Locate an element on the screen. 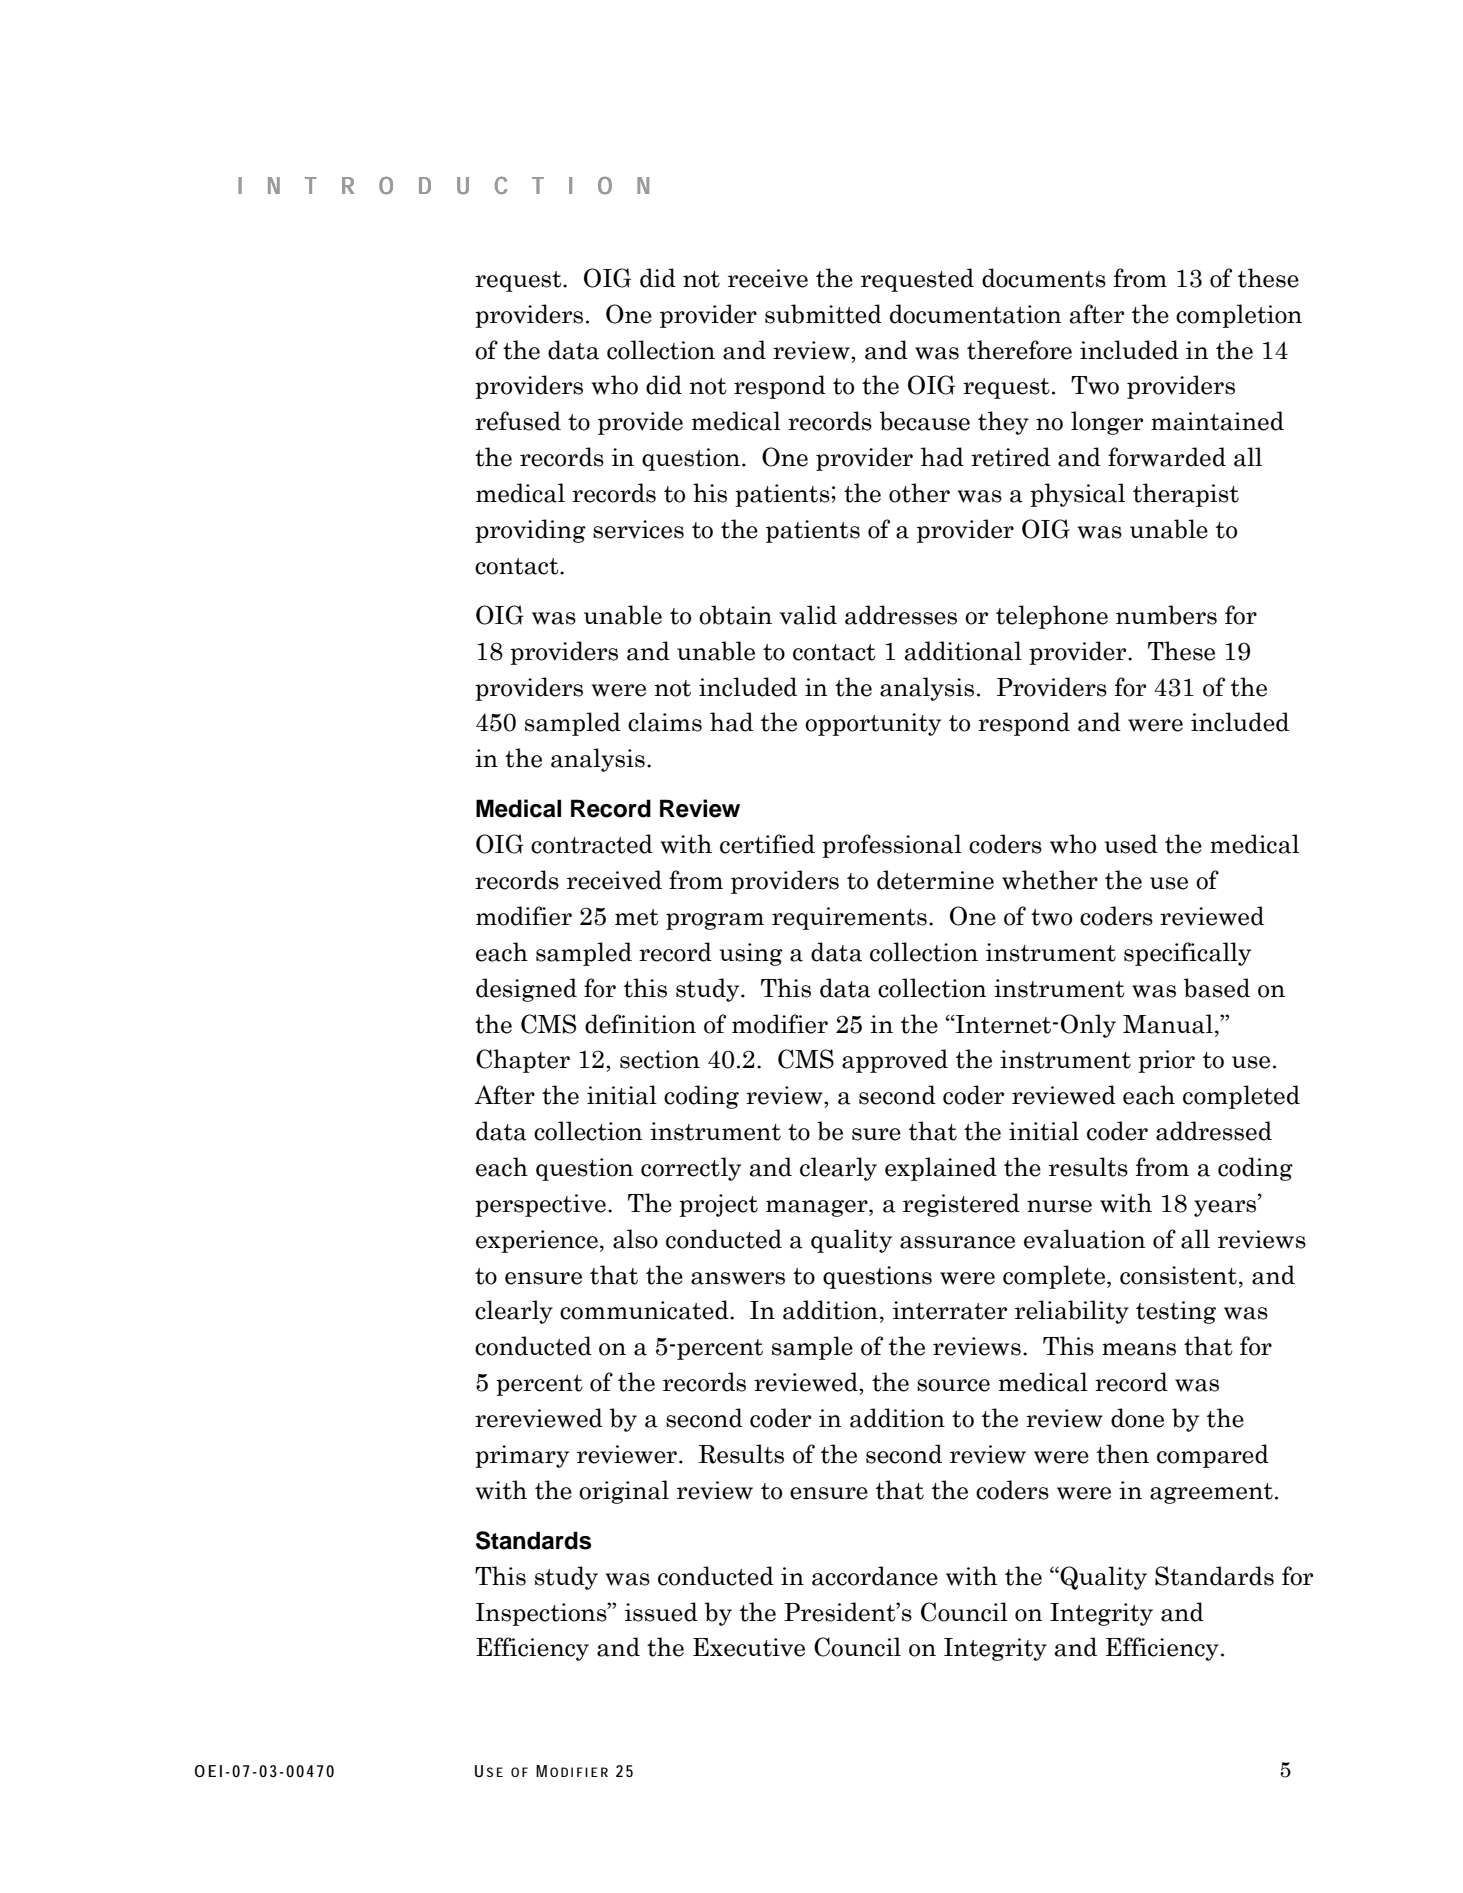 The height and width of the screenshot is (1893, 1463). opportunity is located at coordinates (873, 724).
